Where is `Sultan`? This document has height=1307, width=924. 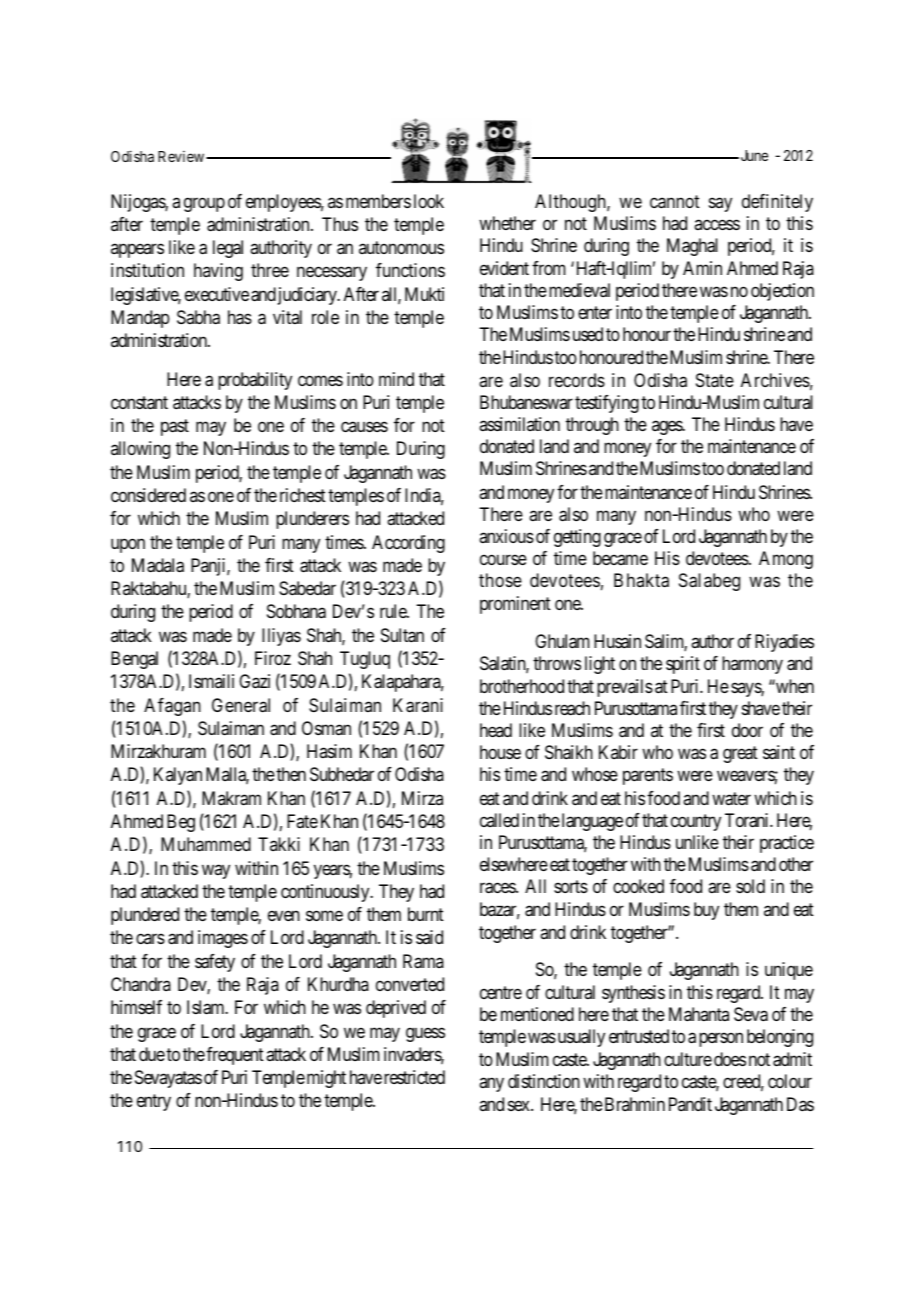 Sultan is located at coordinates (402, 635).
